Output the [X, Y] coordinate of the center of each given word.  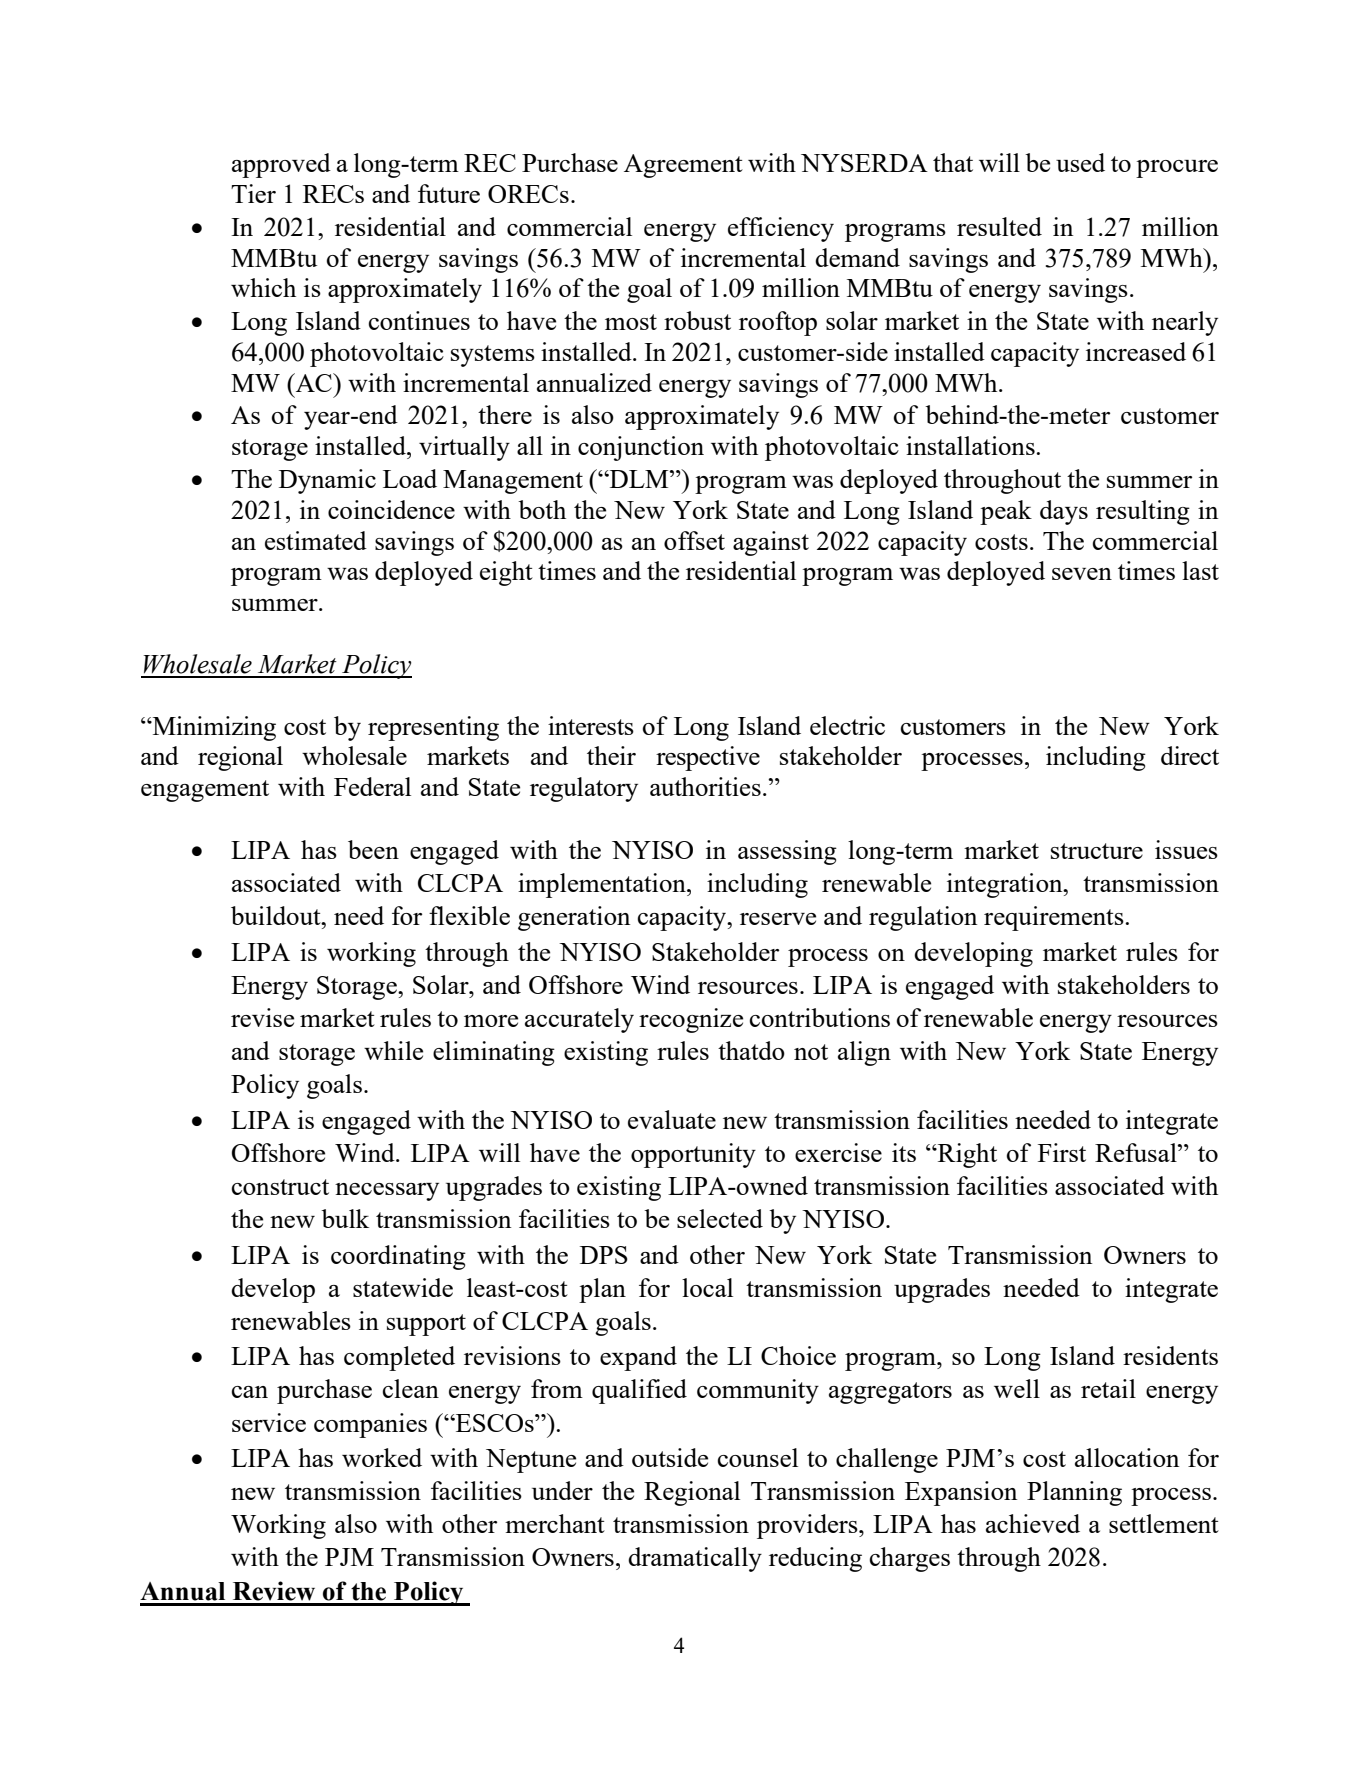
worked [382, 1457]
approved [281, 165]
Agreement [683, 166]
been [373, 849]
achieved [1033, 1523]
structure [1097, 851]
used [1080, 162]
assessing [787, 852]
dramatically [695, 1559]
